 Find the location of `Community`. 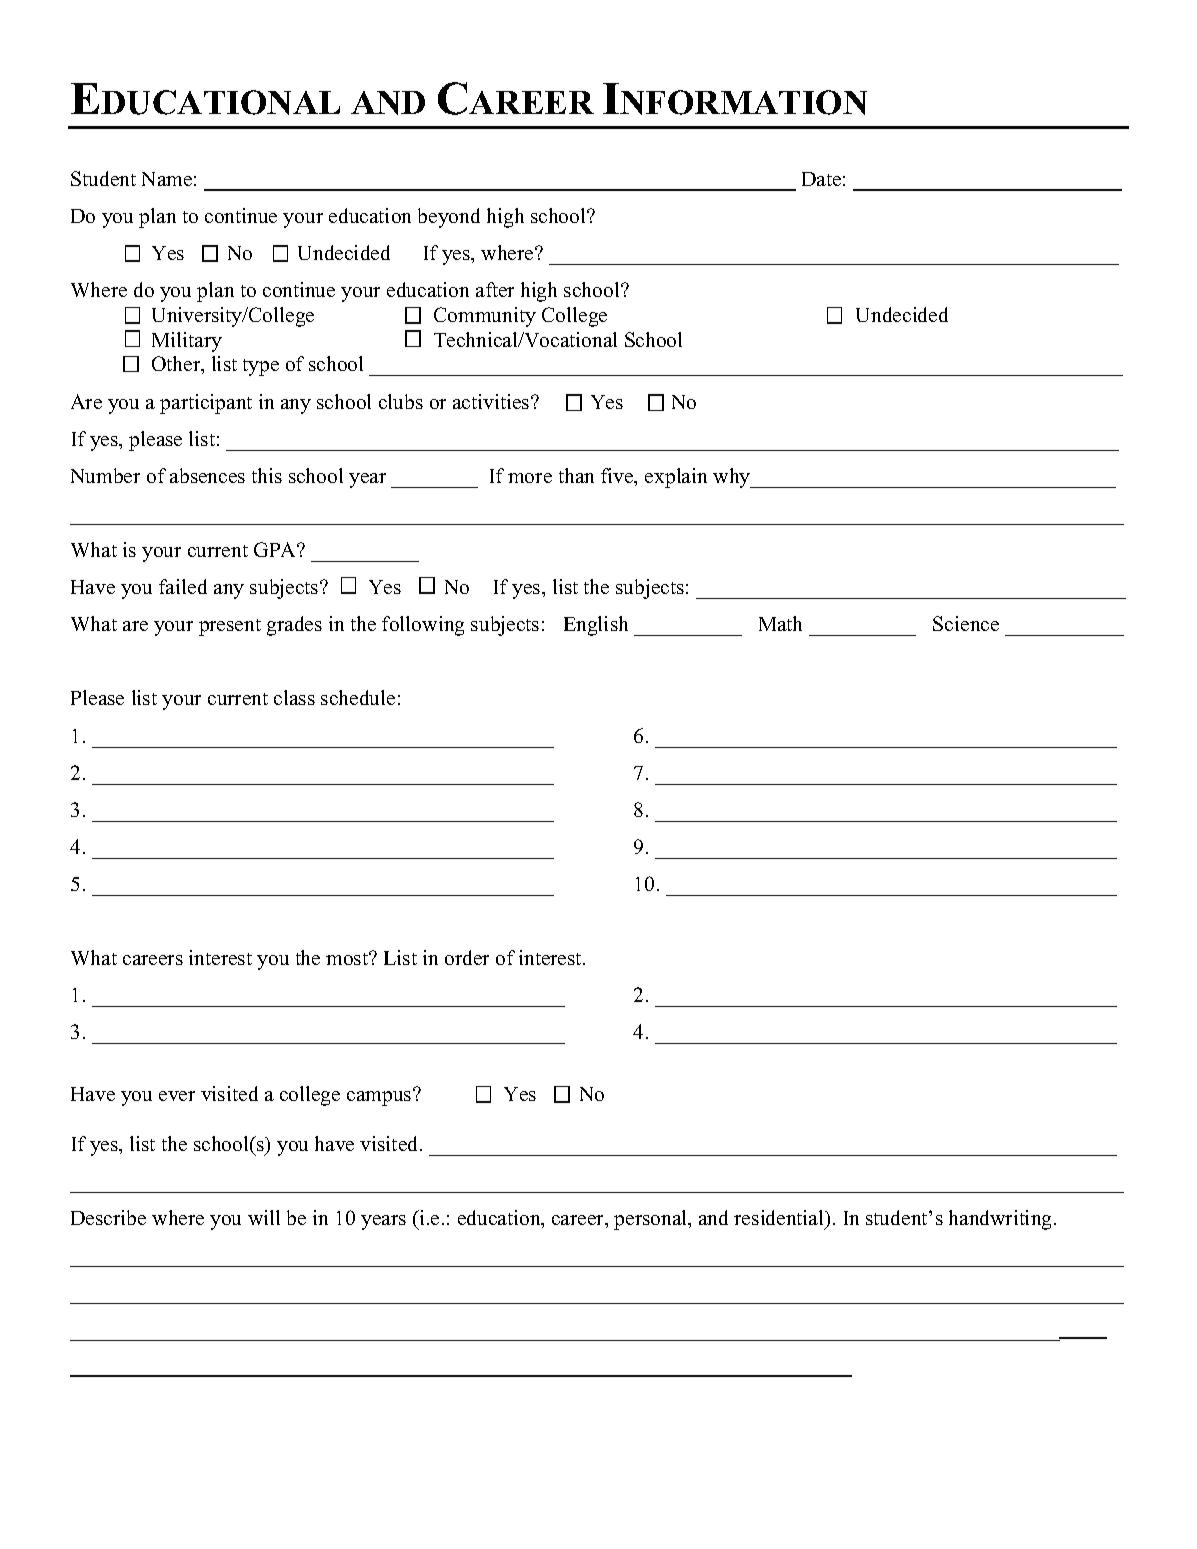

Community is located at coordinates (485, 317).
